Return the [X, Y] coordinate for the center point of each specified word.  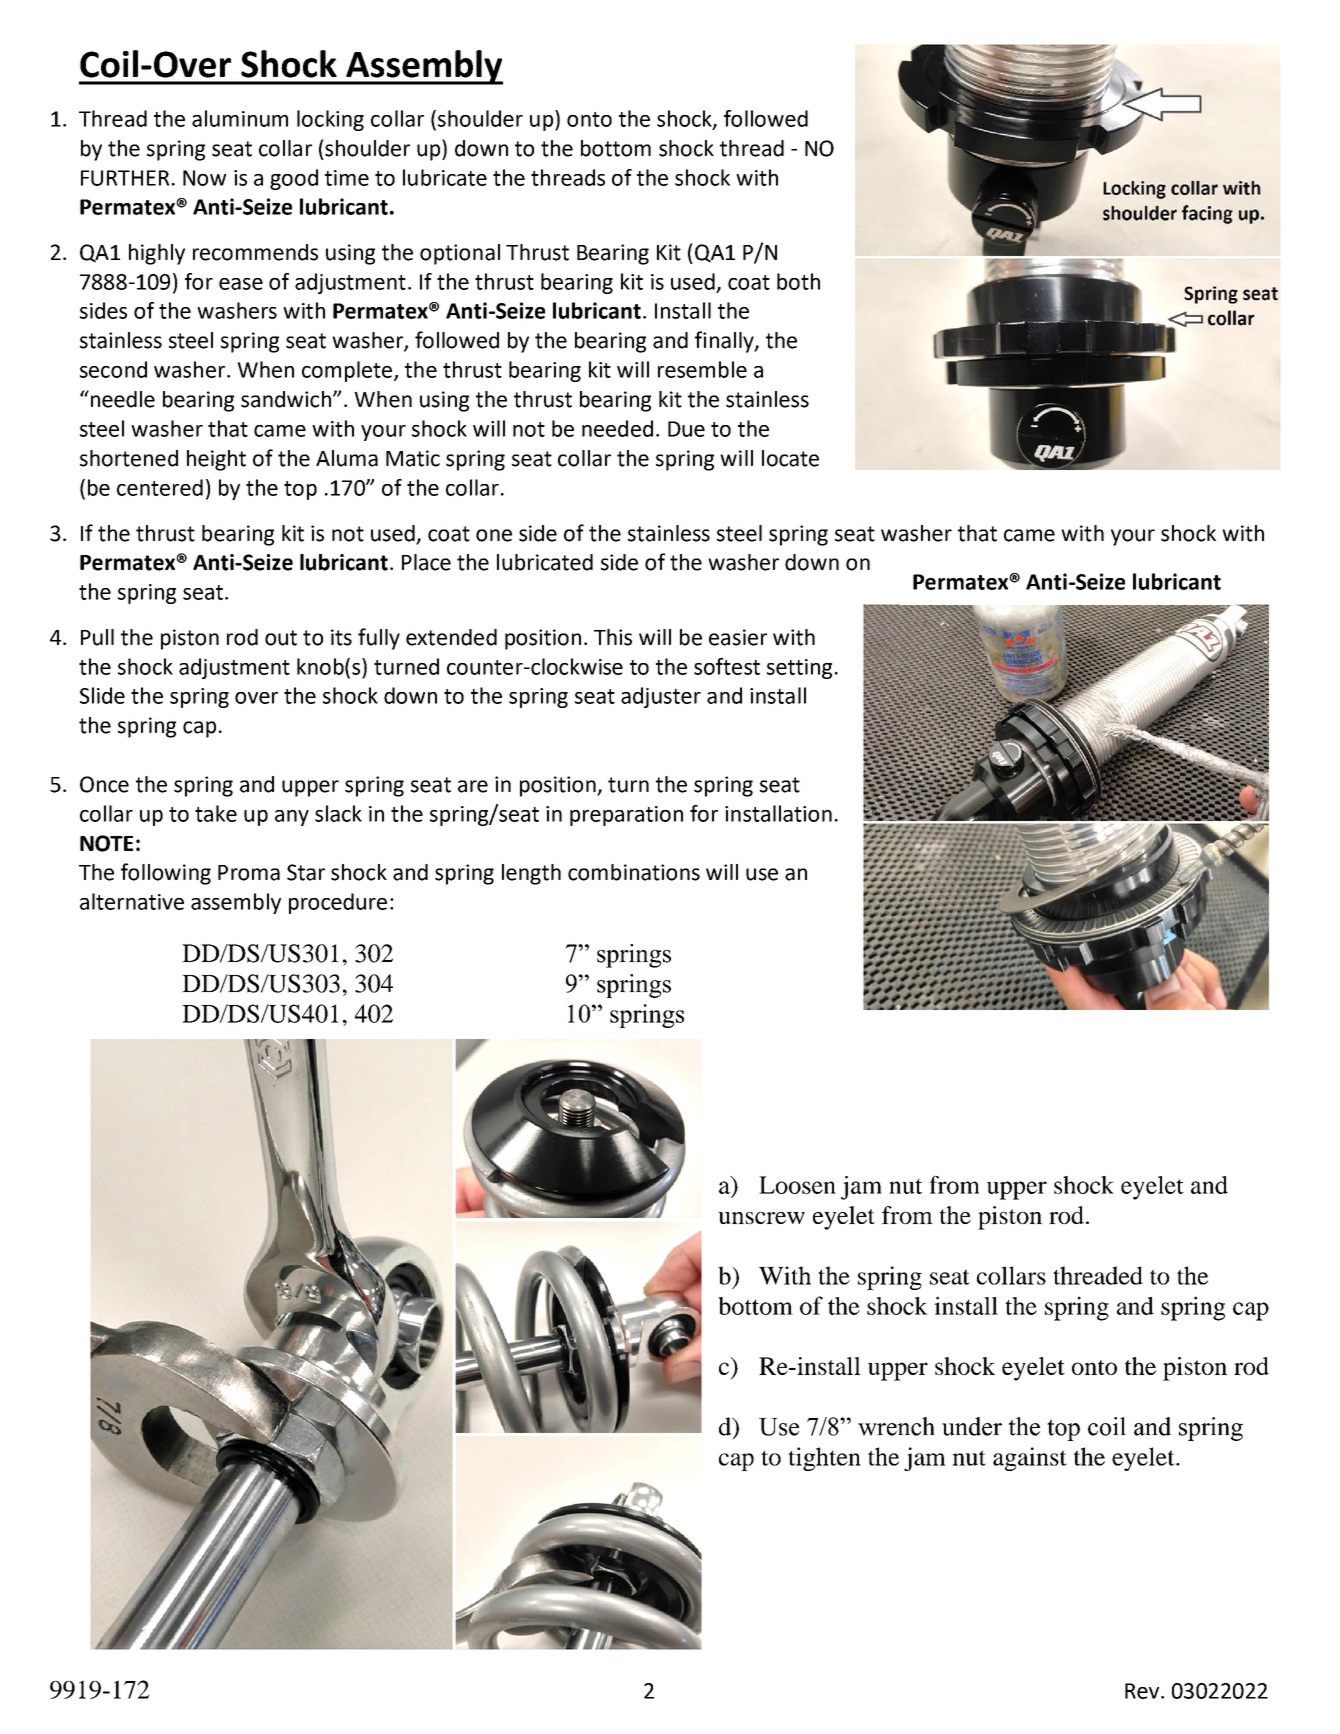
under [972, 1426]
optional [460, 254]
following [166, 874]
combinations [634, 872]
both [798, 281]
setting [799, 669]
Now [204, 178]
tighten [824, 1459]
